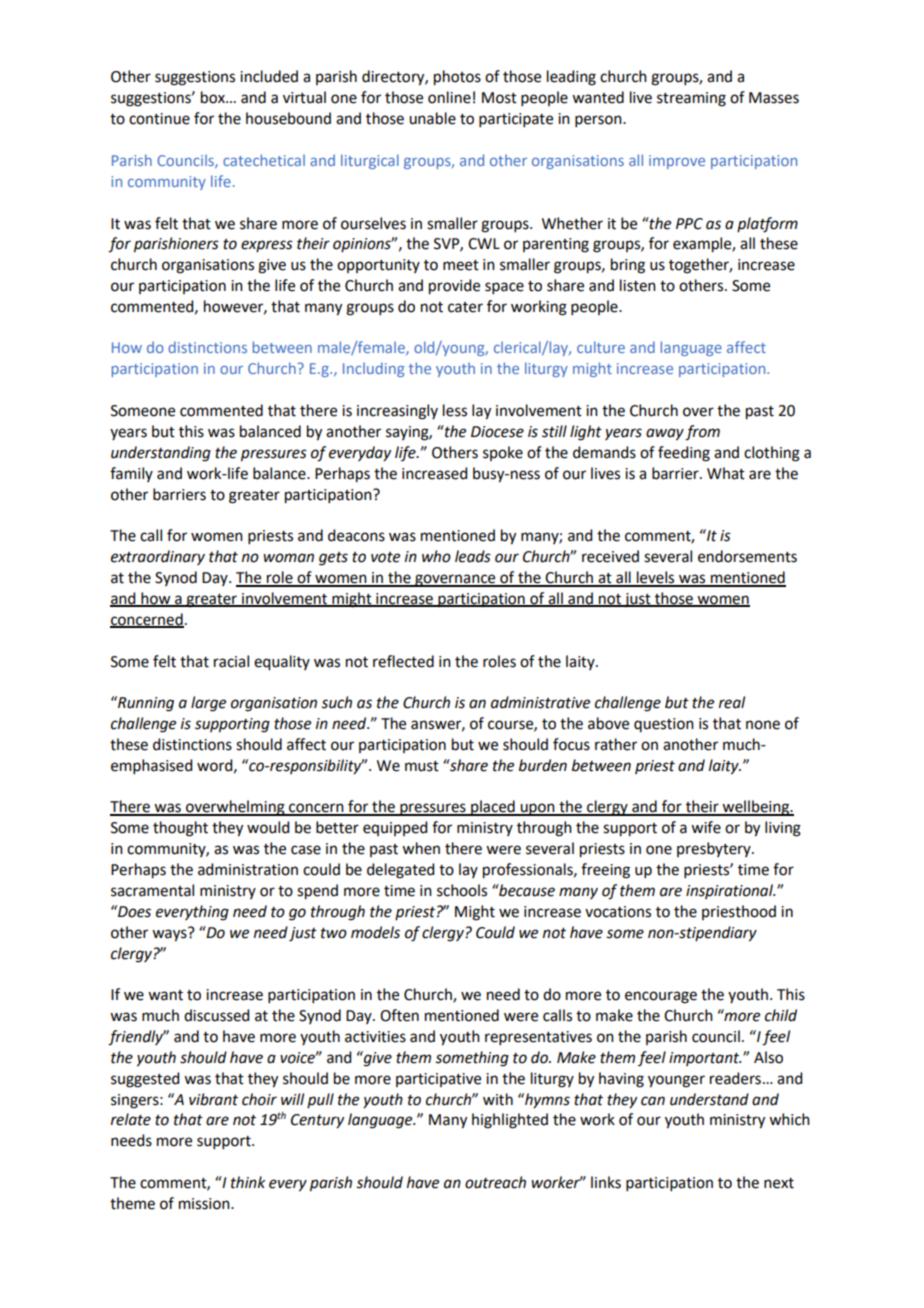 This screenshot has width=924, height=1308. What do you see at coordinates (231, 661) in the screenshot?
I see `racial` at bounding box center [231, 661].
